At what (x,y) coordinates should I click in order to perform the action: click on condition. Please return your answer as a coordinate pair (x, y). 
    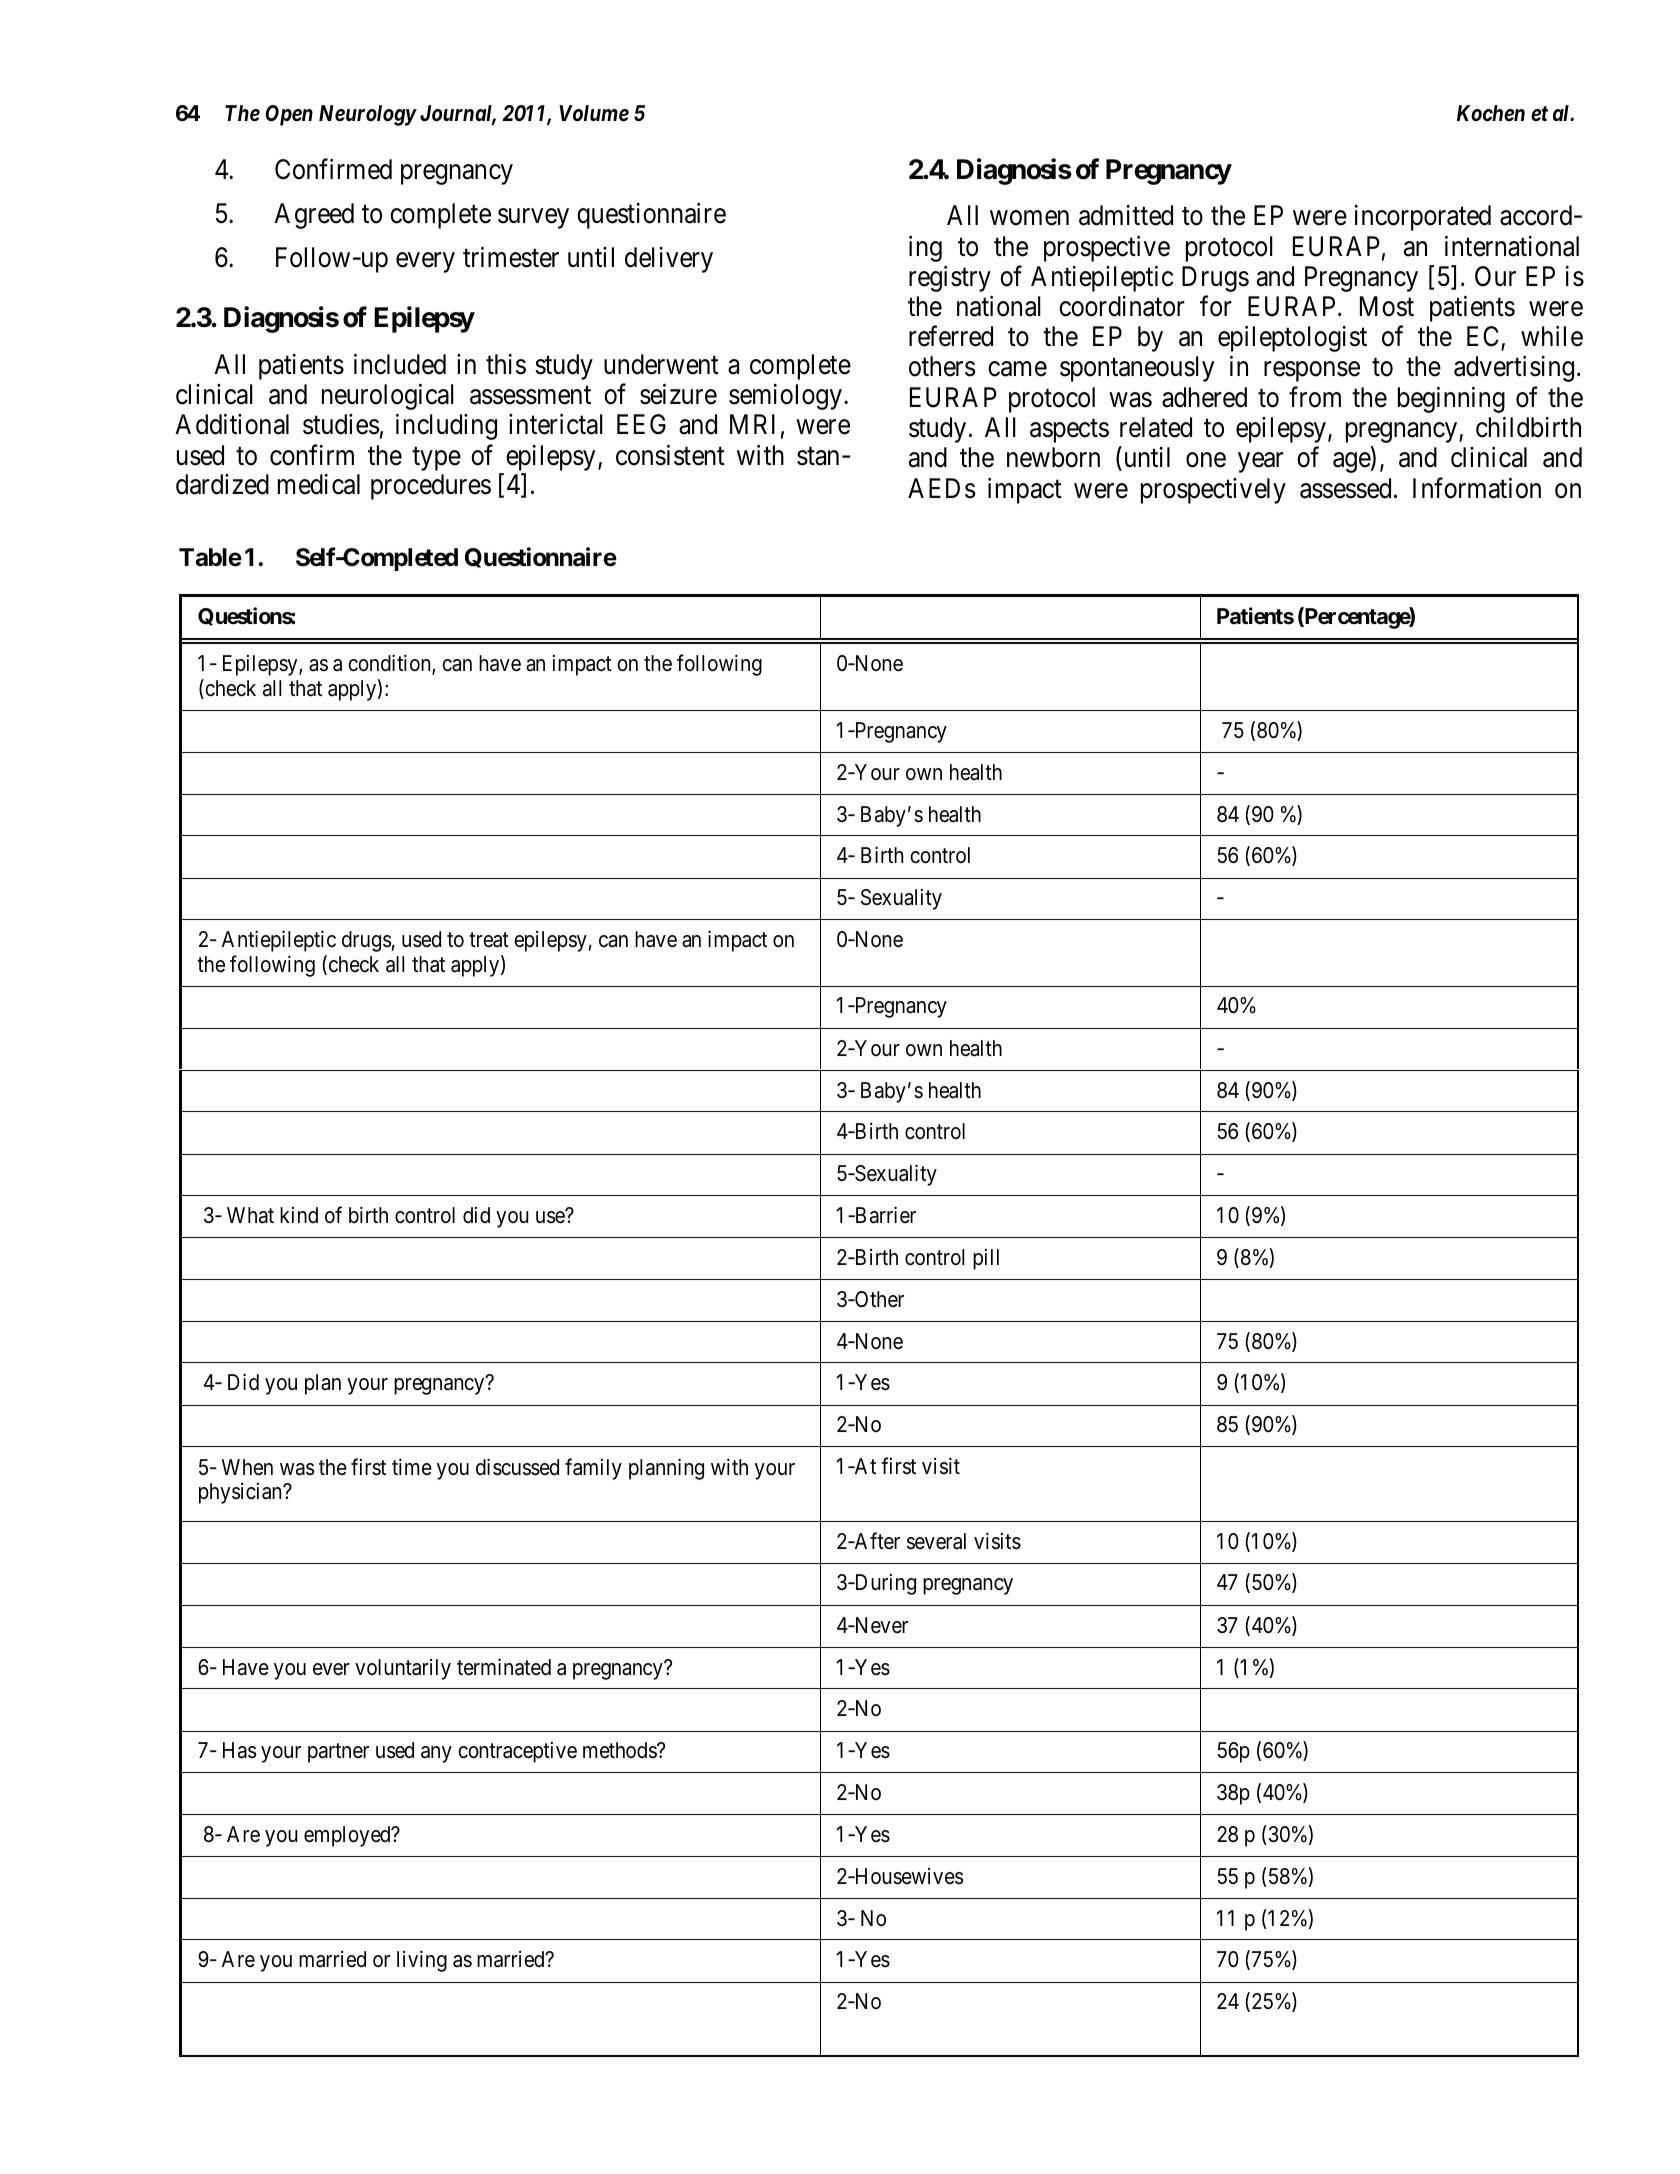
    Looking at the image, I should click on (390, 665).
